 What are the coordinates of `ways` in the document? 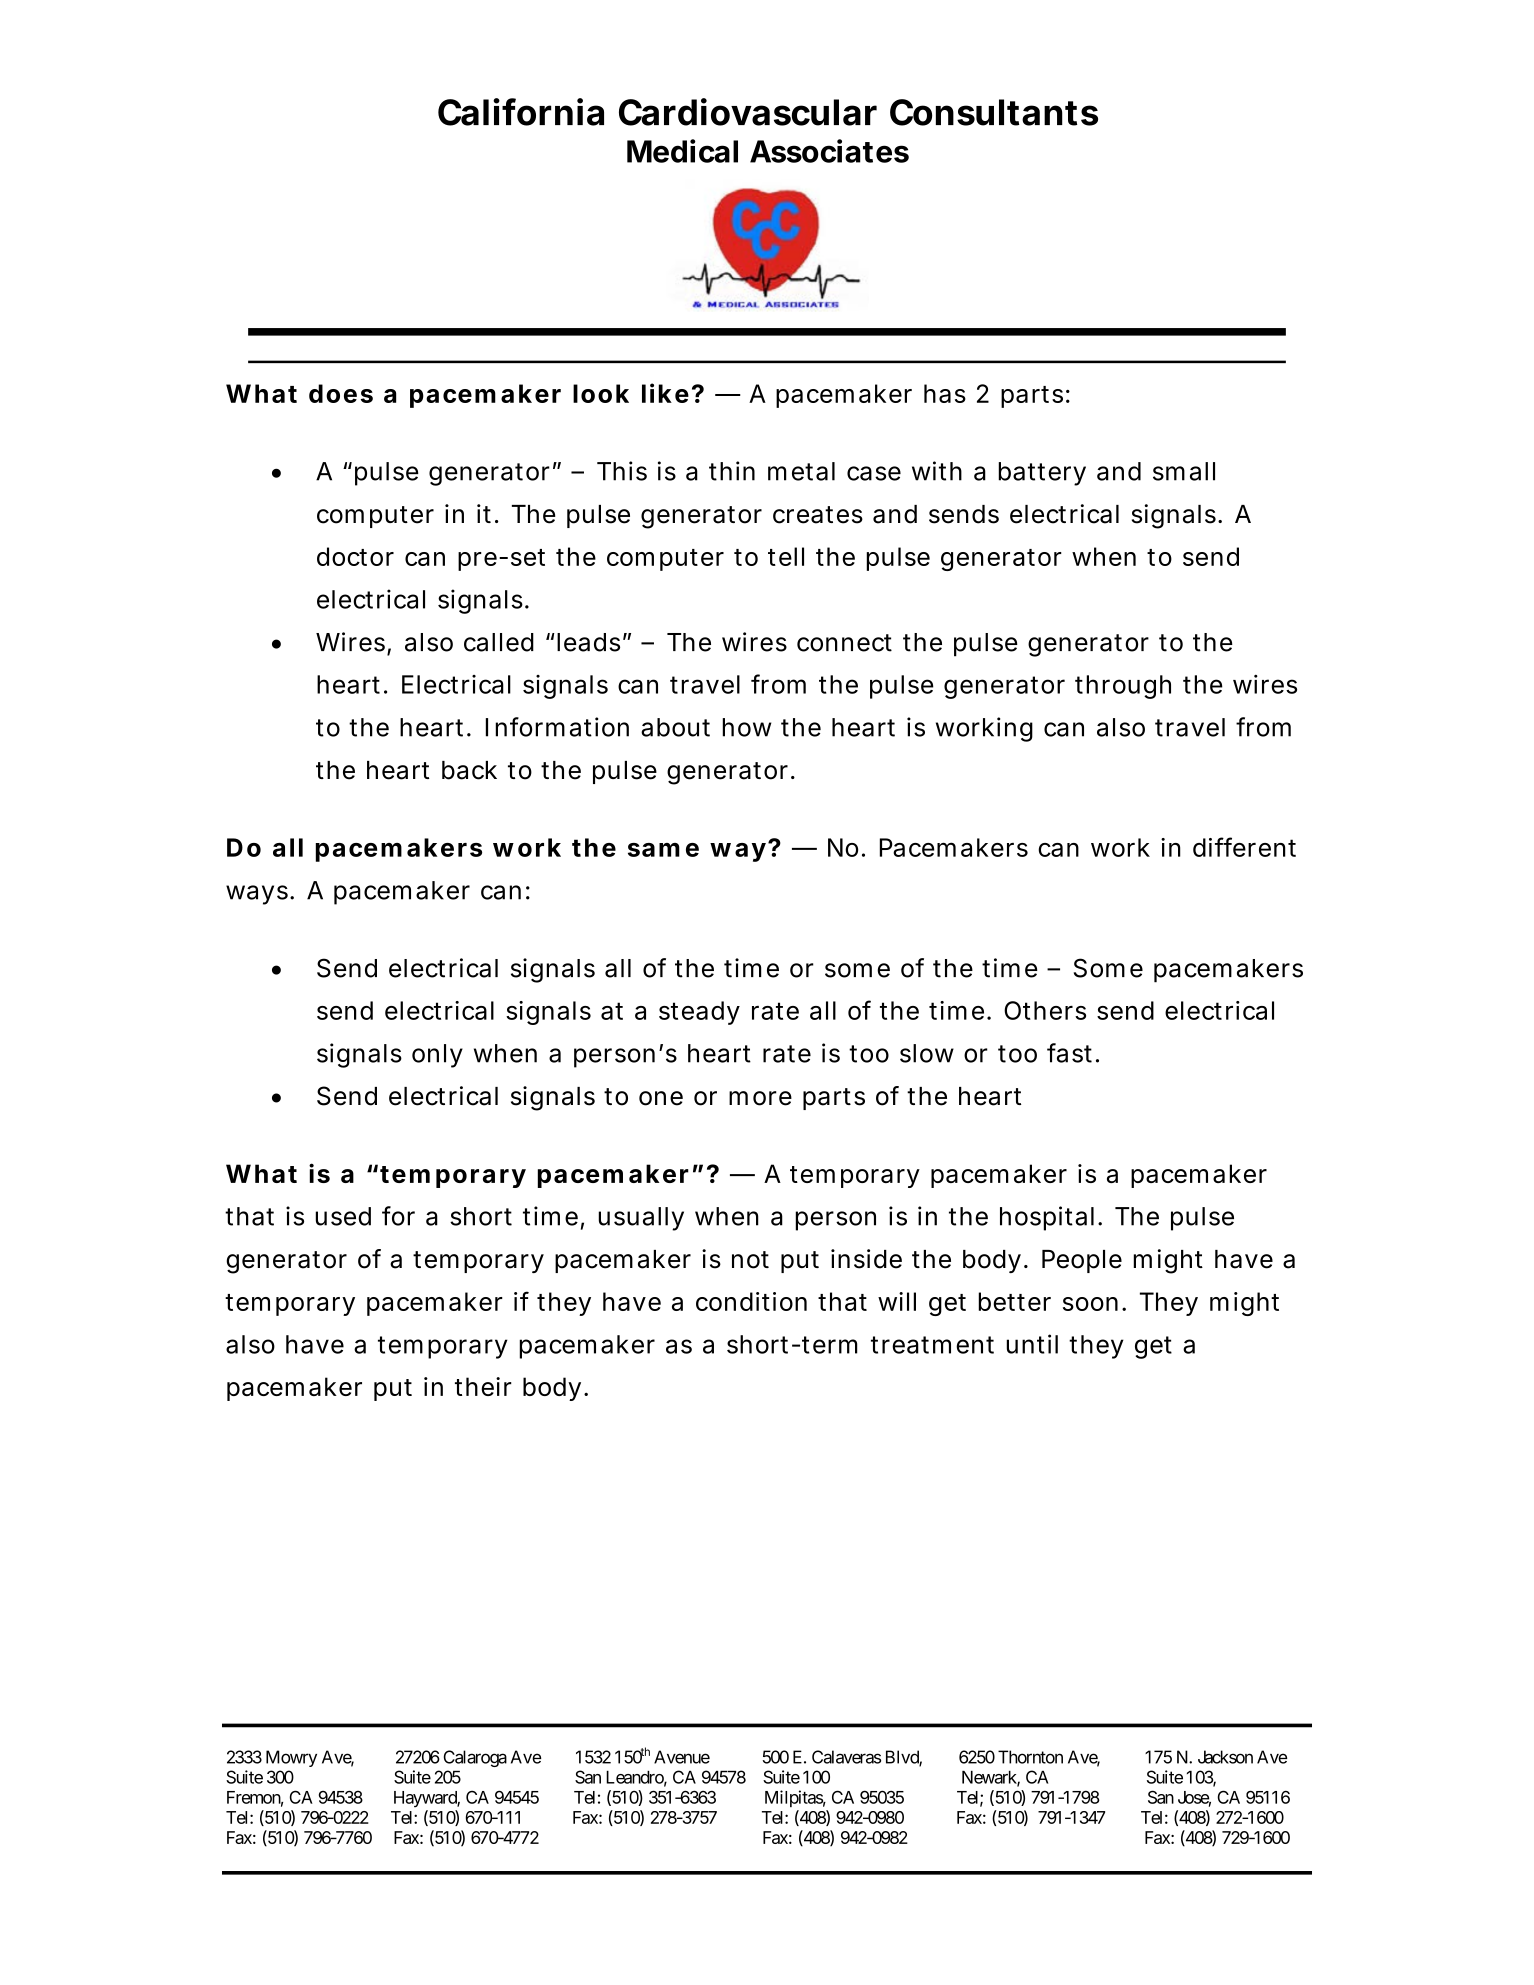 It's located at (257, 895).
